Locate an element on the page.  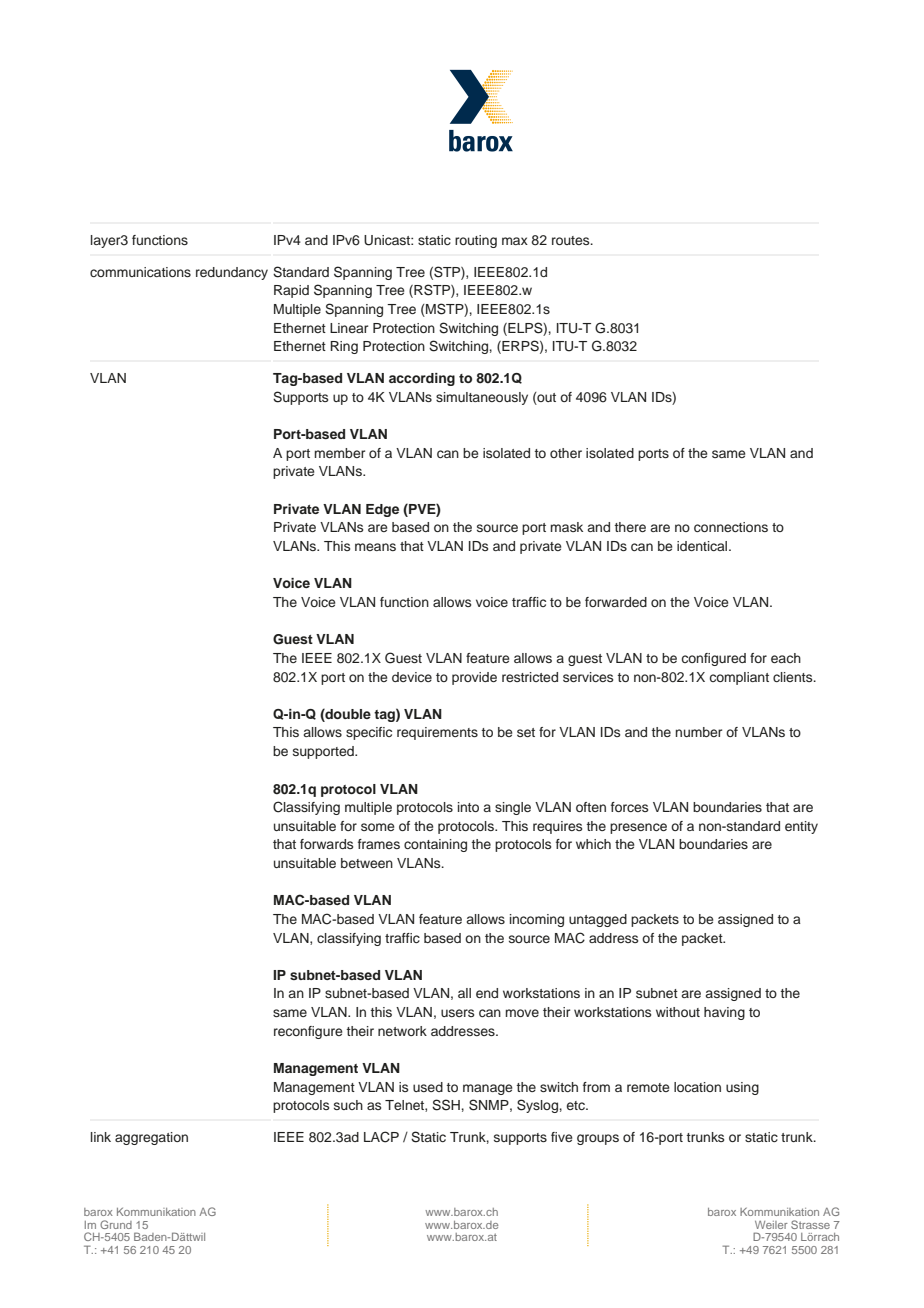
routing is located at coordinates (476, 241).
